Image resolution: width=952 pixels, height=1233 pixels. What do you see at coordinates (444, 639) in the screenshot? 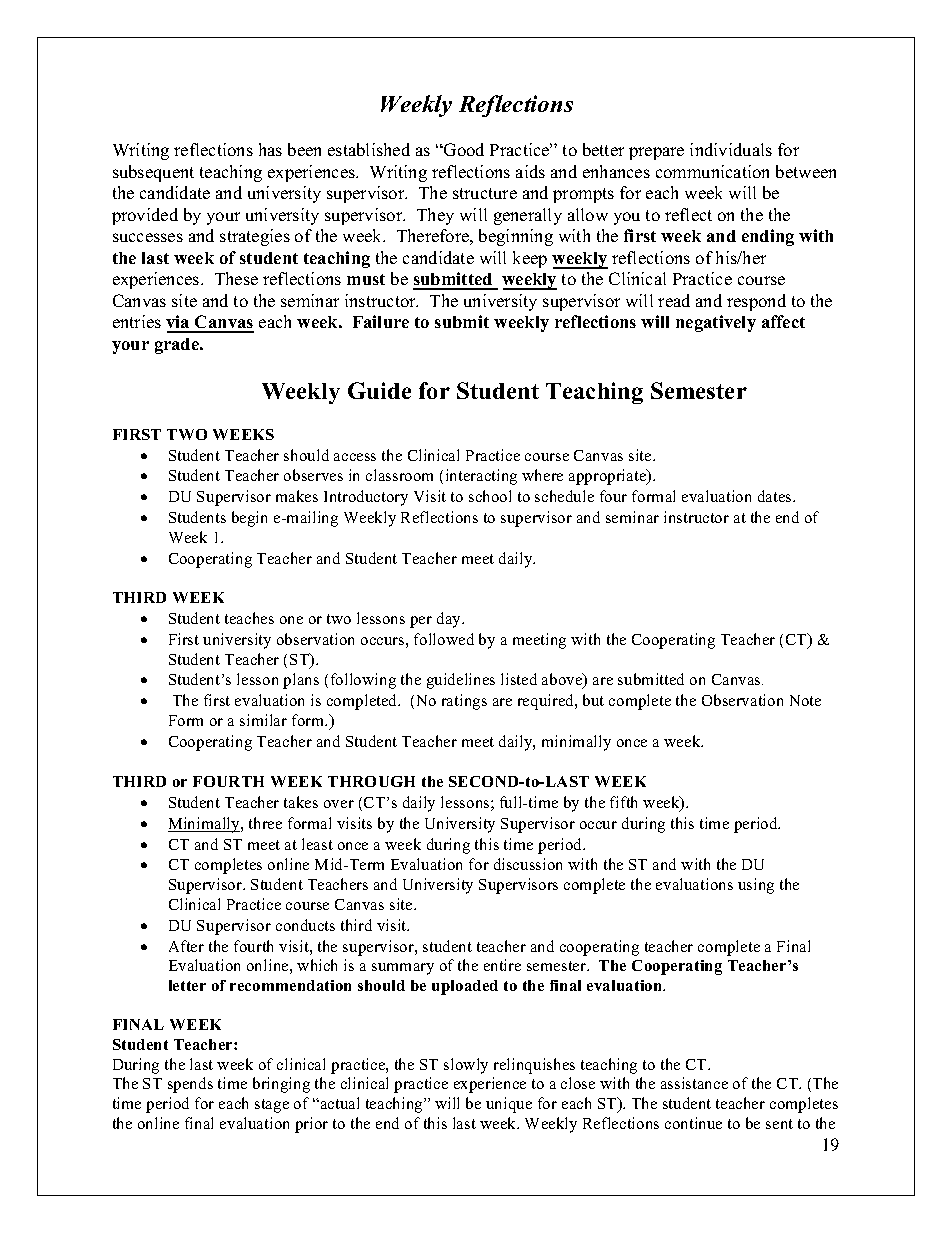
I see `followed` at bounding box center [444, 639].
